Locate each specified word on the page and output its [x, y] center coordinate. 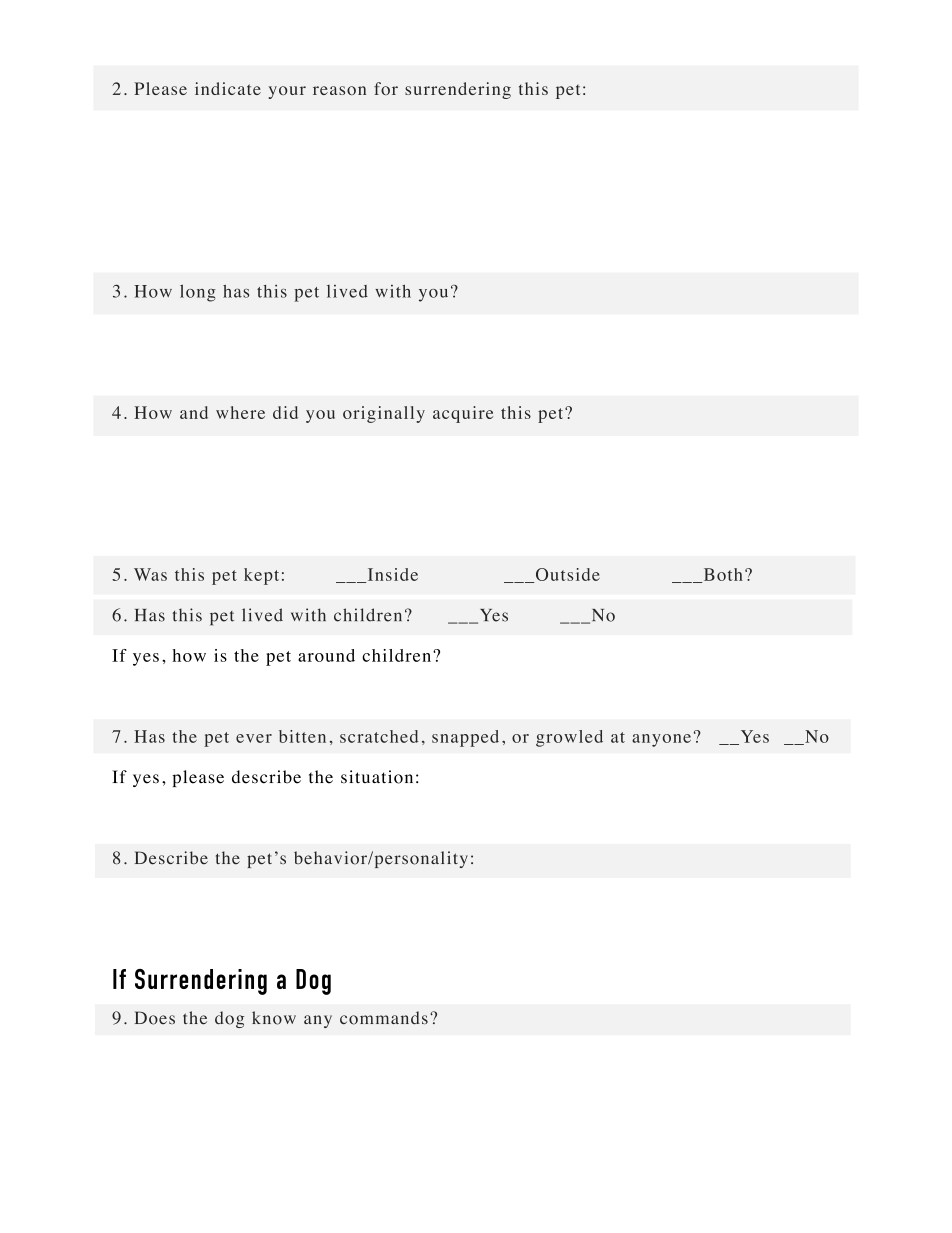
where [240, 412]
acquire [463, 414]
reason [339, 90]
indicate [228, 88]
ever [254, 738]
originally [384, 414]
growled [569, 738]
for [386, 88]
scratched [379, 736]
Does [155, 1018]
